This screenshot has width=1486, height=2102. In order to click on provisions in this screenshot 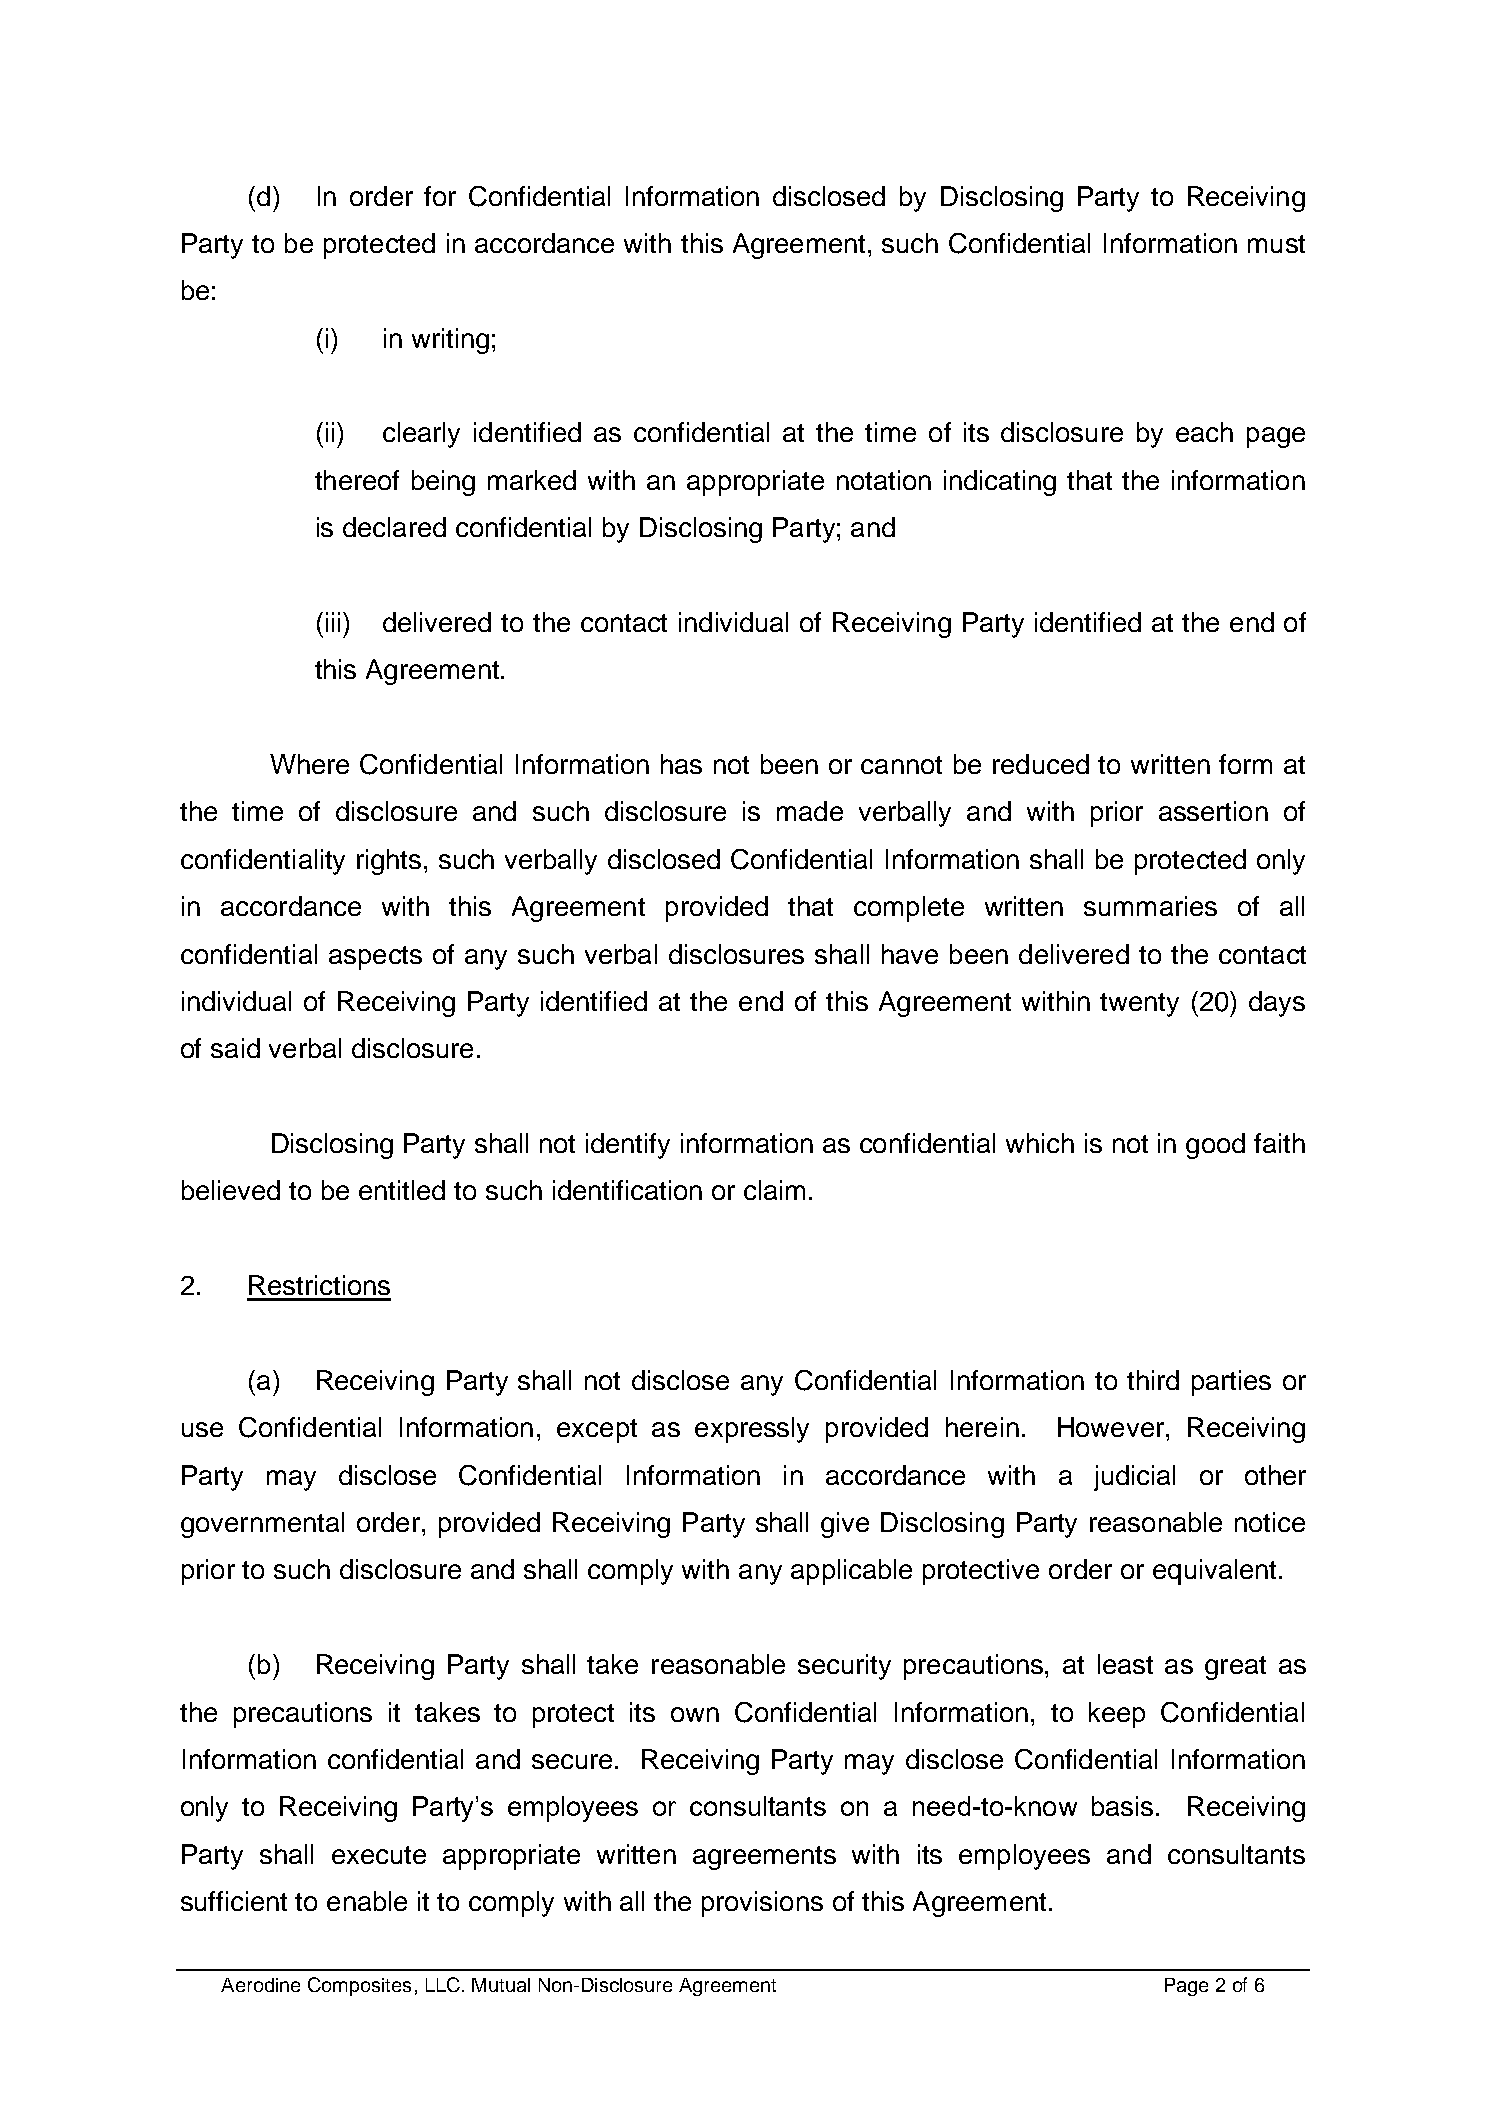, I will do `click(762, 1904)`.
